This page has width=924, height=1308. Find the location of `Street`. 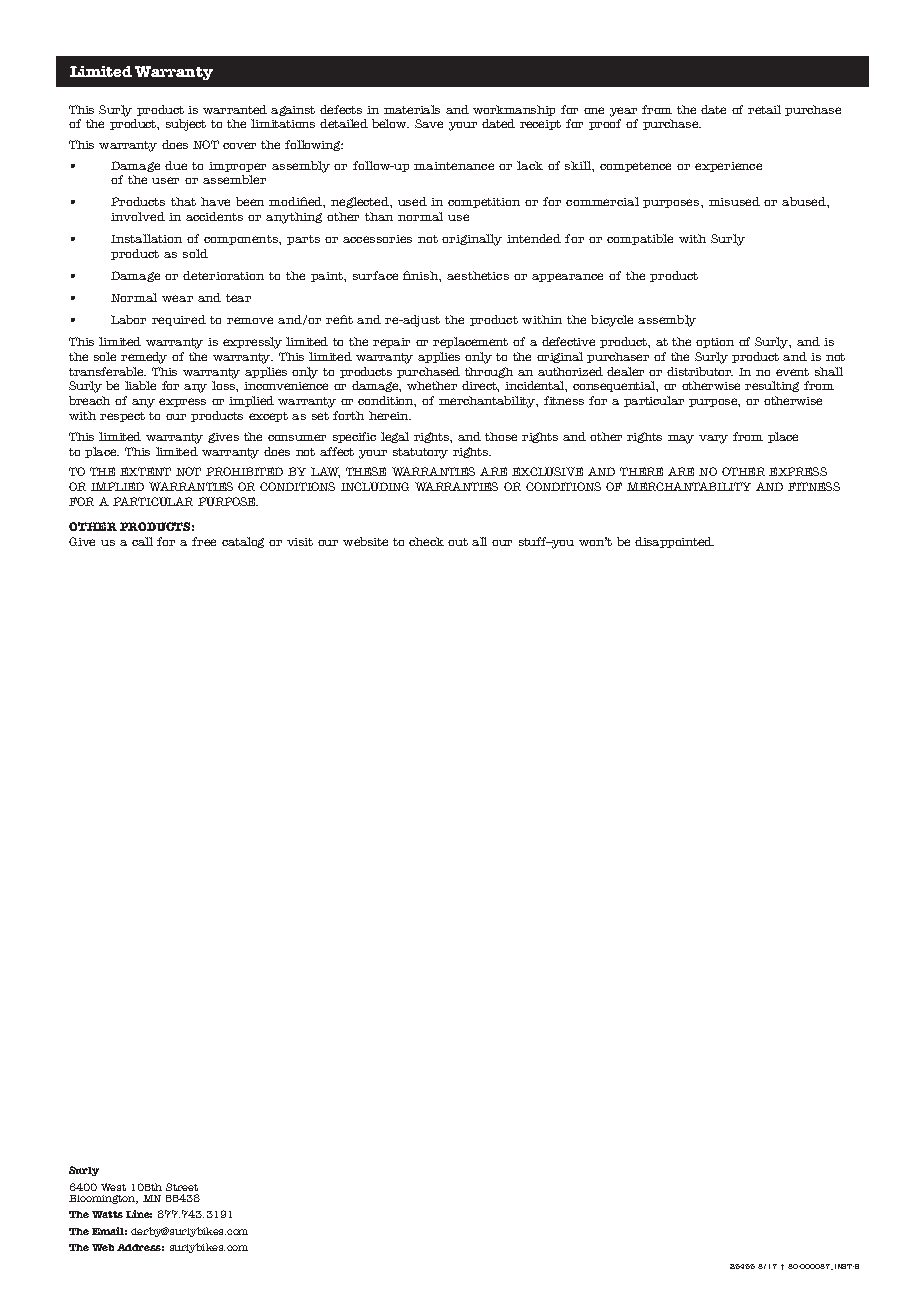

Street is located at coordinates (182, 1187).
